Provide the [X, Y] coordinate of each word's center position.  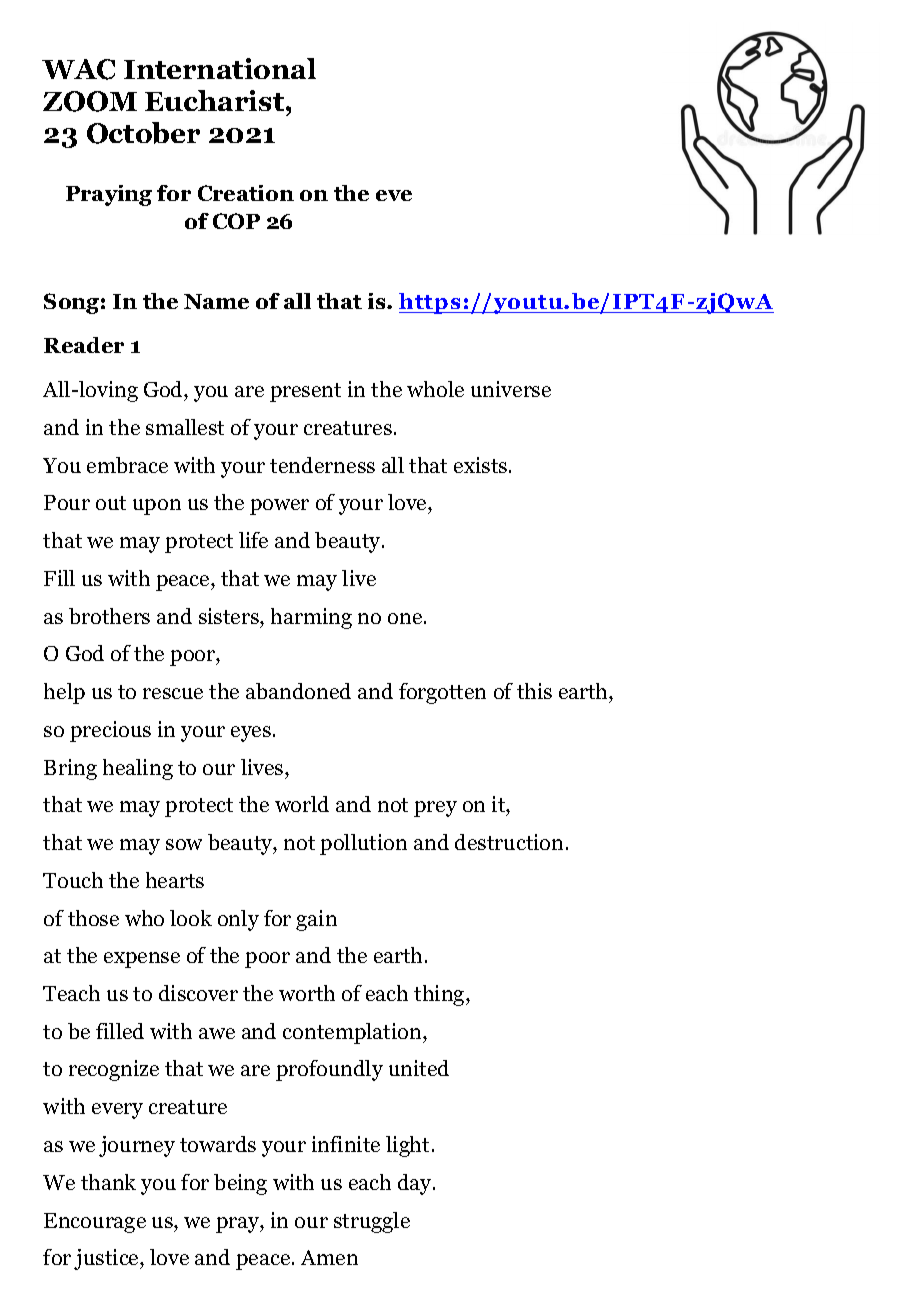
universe [511, 389]
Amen [329, 1257]
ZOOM [90, 101]
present [305, 392]
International [220, 68]
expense [142, 960]
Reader [84, 345]
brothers [109, 616]
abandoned [298, 691]
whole [435, 389]
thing [440, 995]
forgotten [442, 693]
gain [316, 920]
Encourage [95, 1223]
